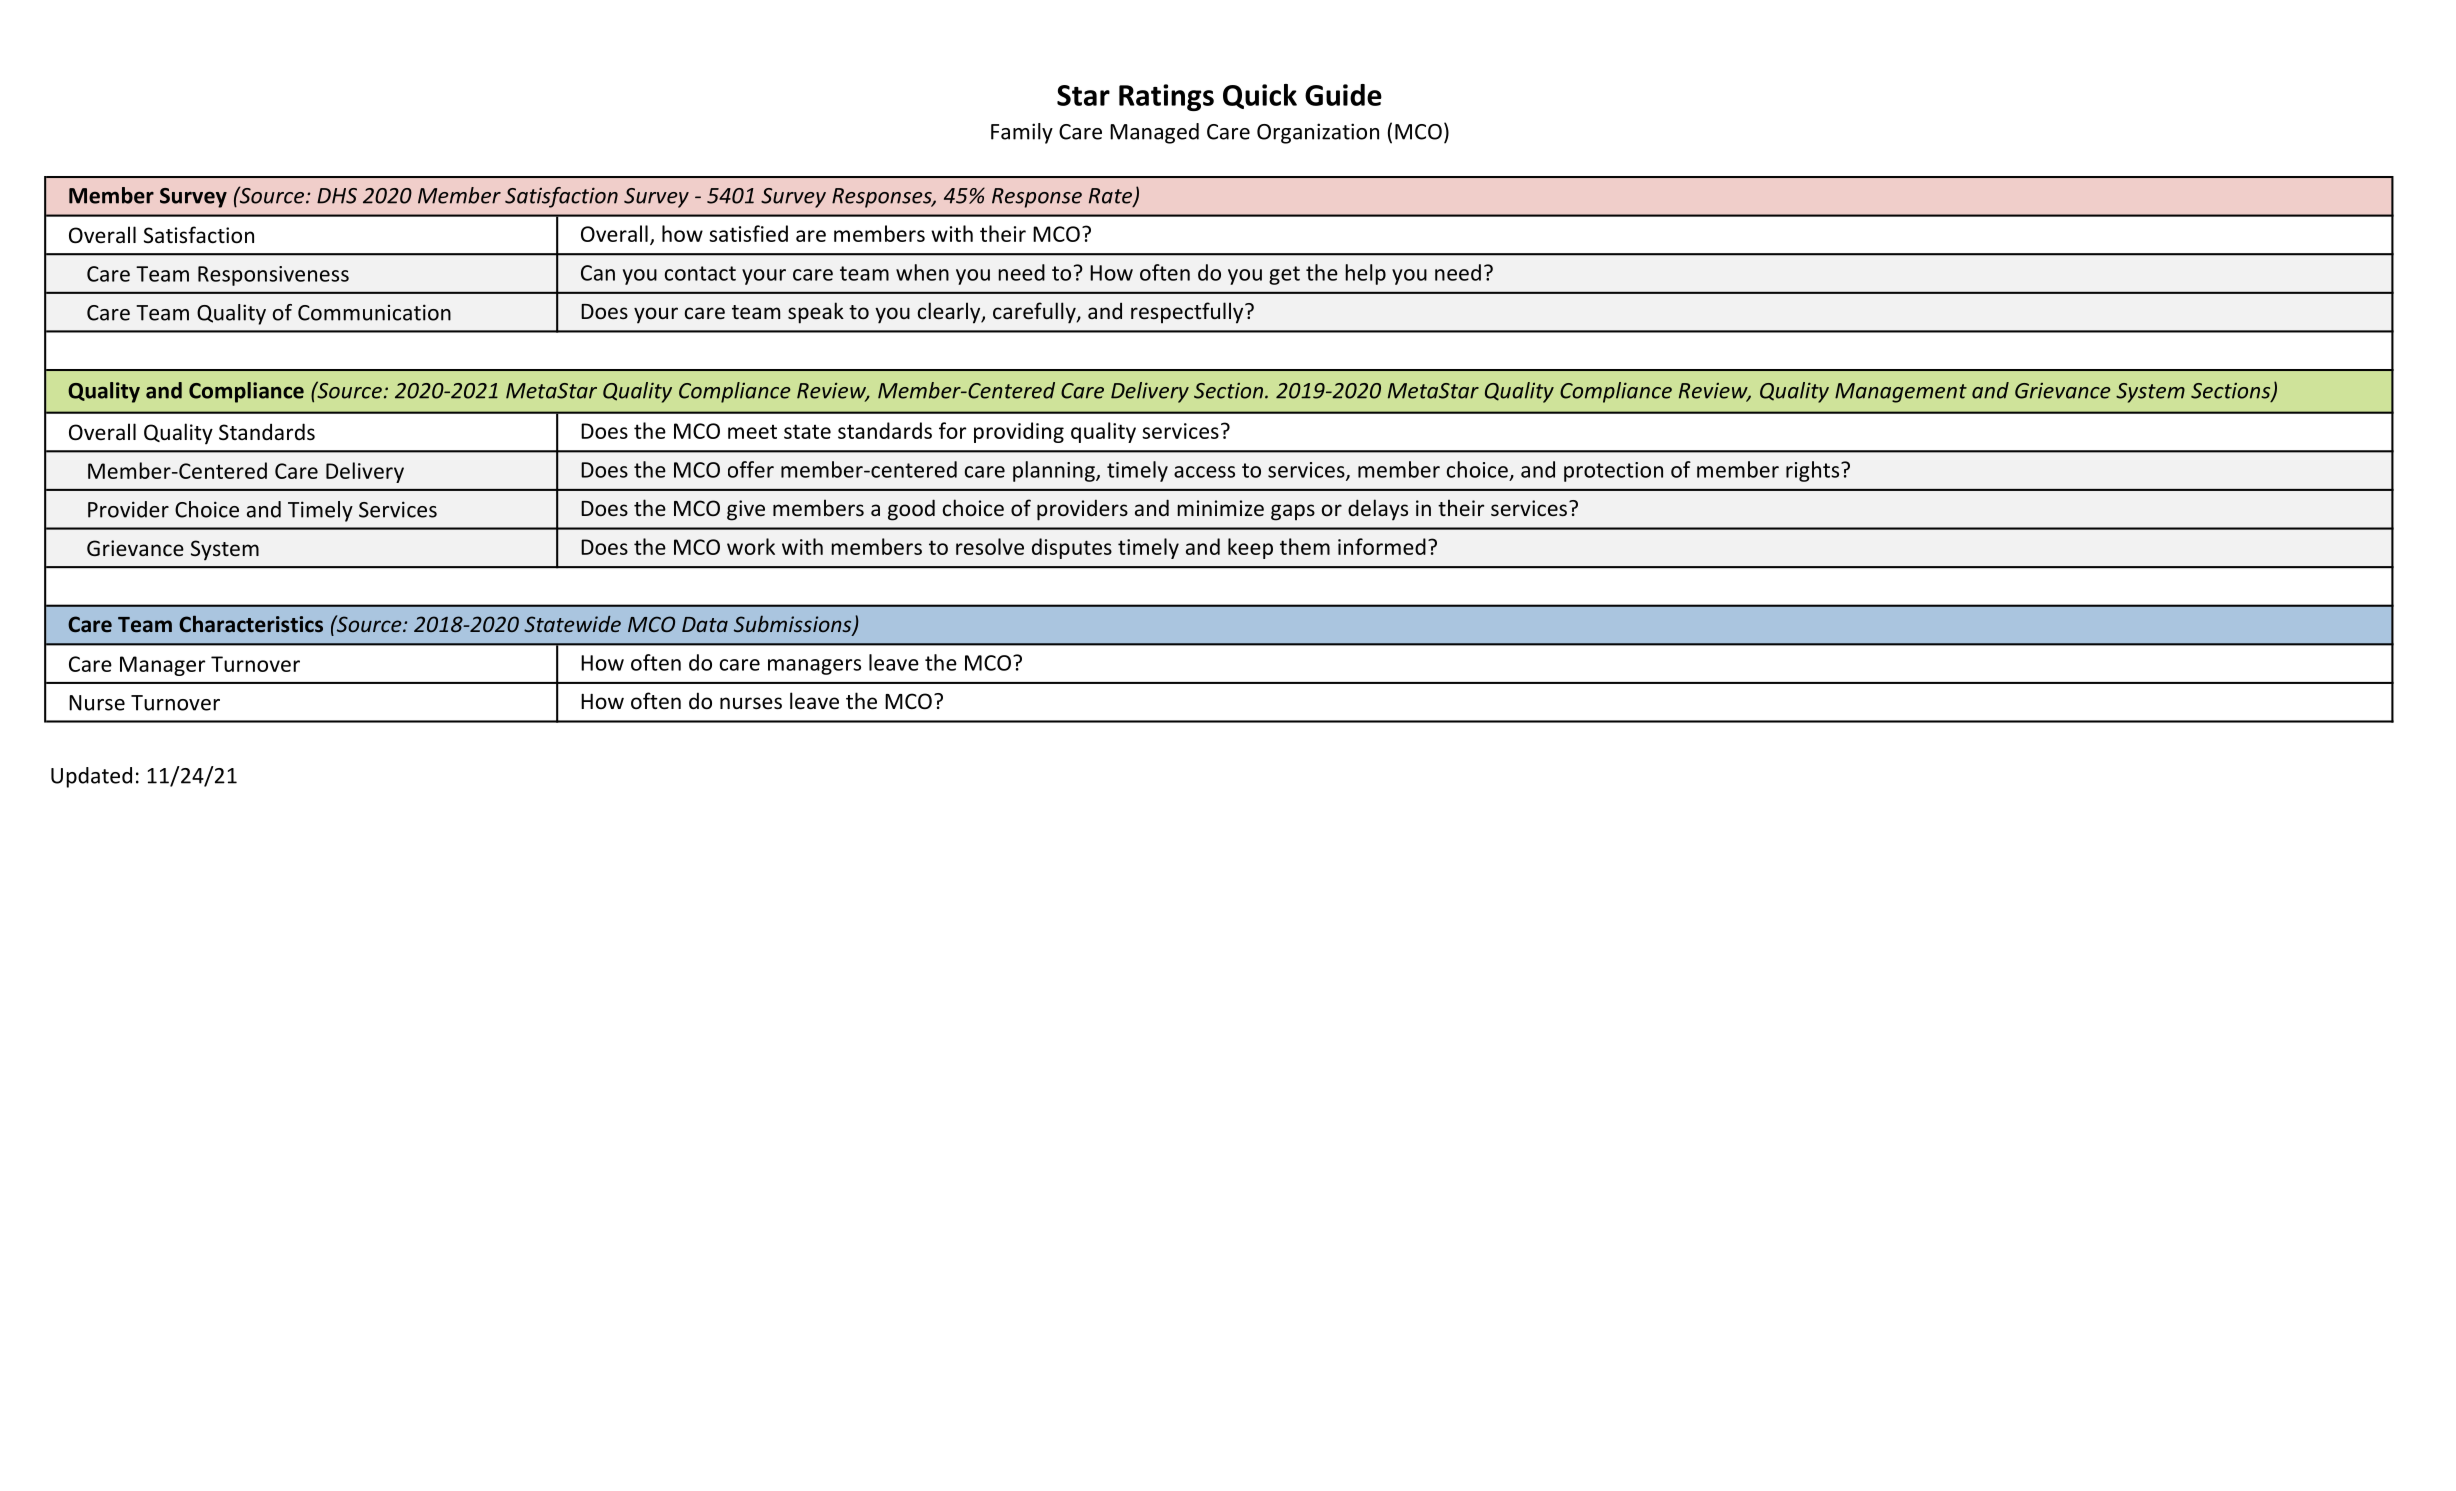 This screenshot has width=2456, height=1491. I want to click on Family, so click(1022, 133).
